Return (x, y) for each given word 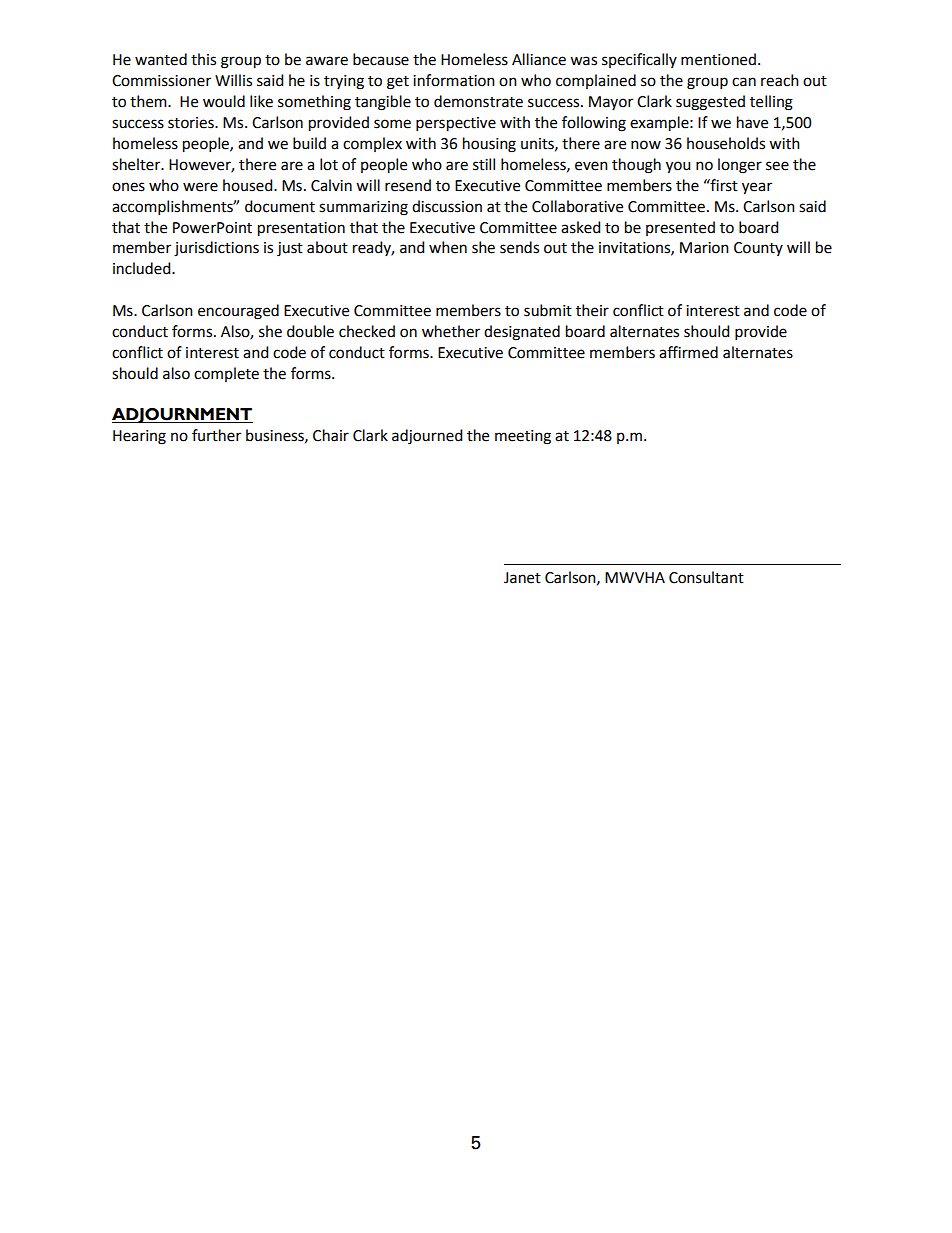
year (757, 188)
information (454, 80)
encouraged (238, 312)
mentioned (718, 59)
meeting (523, 437)
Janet (522, 578)
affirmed (688, 352)
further (216, 435)
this (203, 59)
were (200, 187)
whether (451, 331)
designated (522, 333)
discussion (447, 206)
